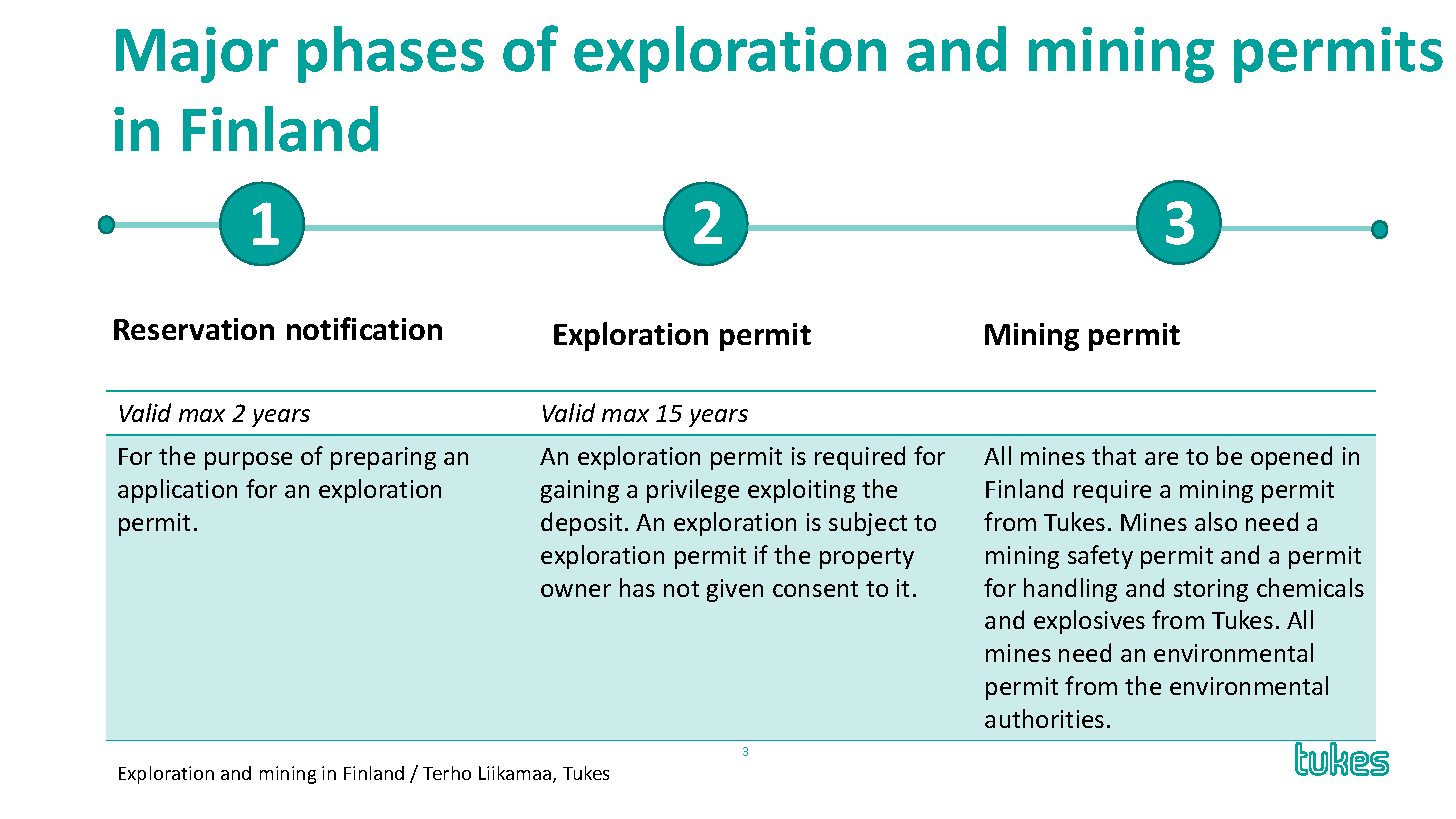  What do you see at coordinates (576, 590) in the image?
I see `owner` at bounding box center [576, 590].
